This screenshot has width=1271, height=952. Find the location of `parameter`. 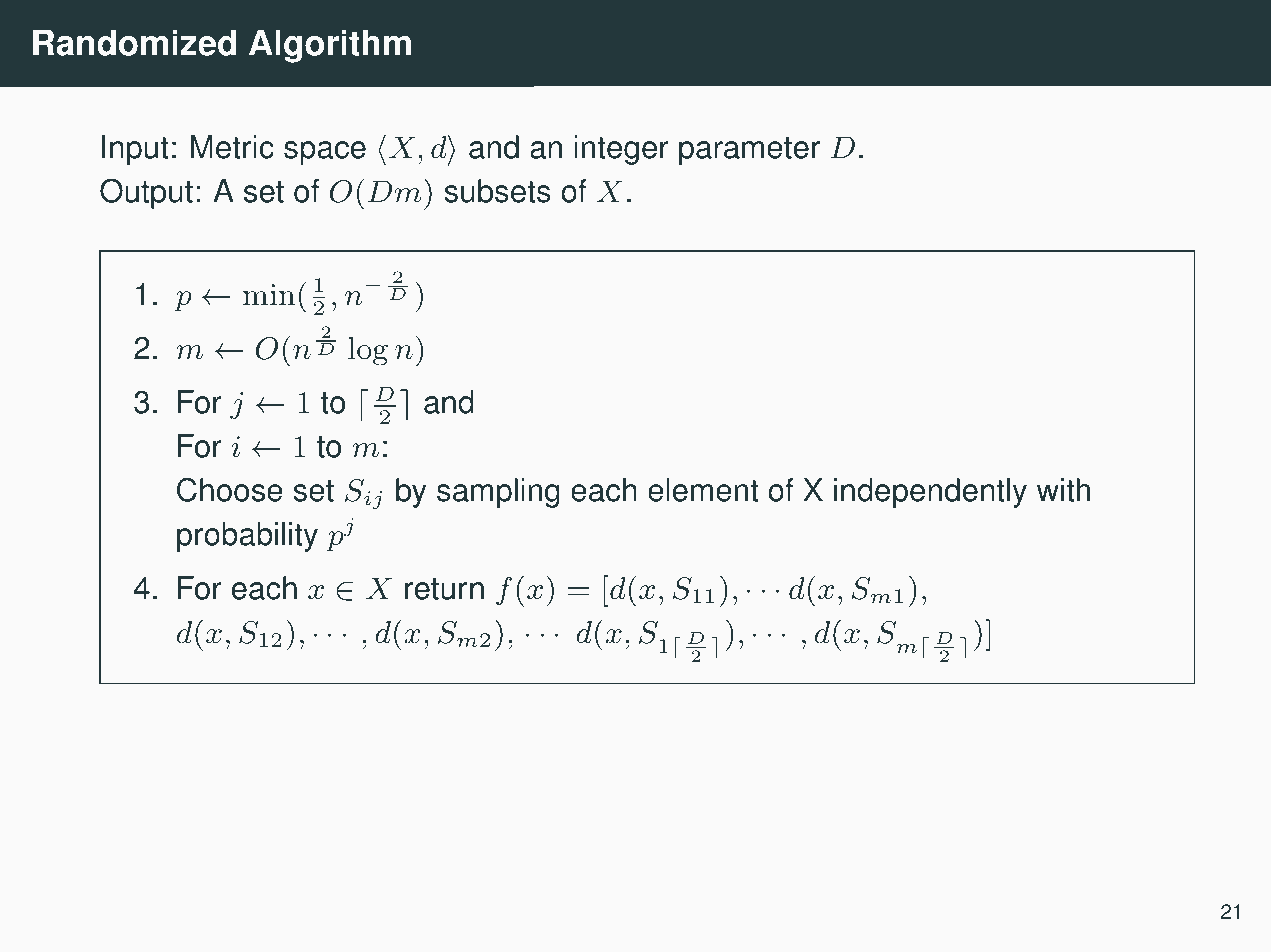

parameter is located at coordinates (749, 151).
